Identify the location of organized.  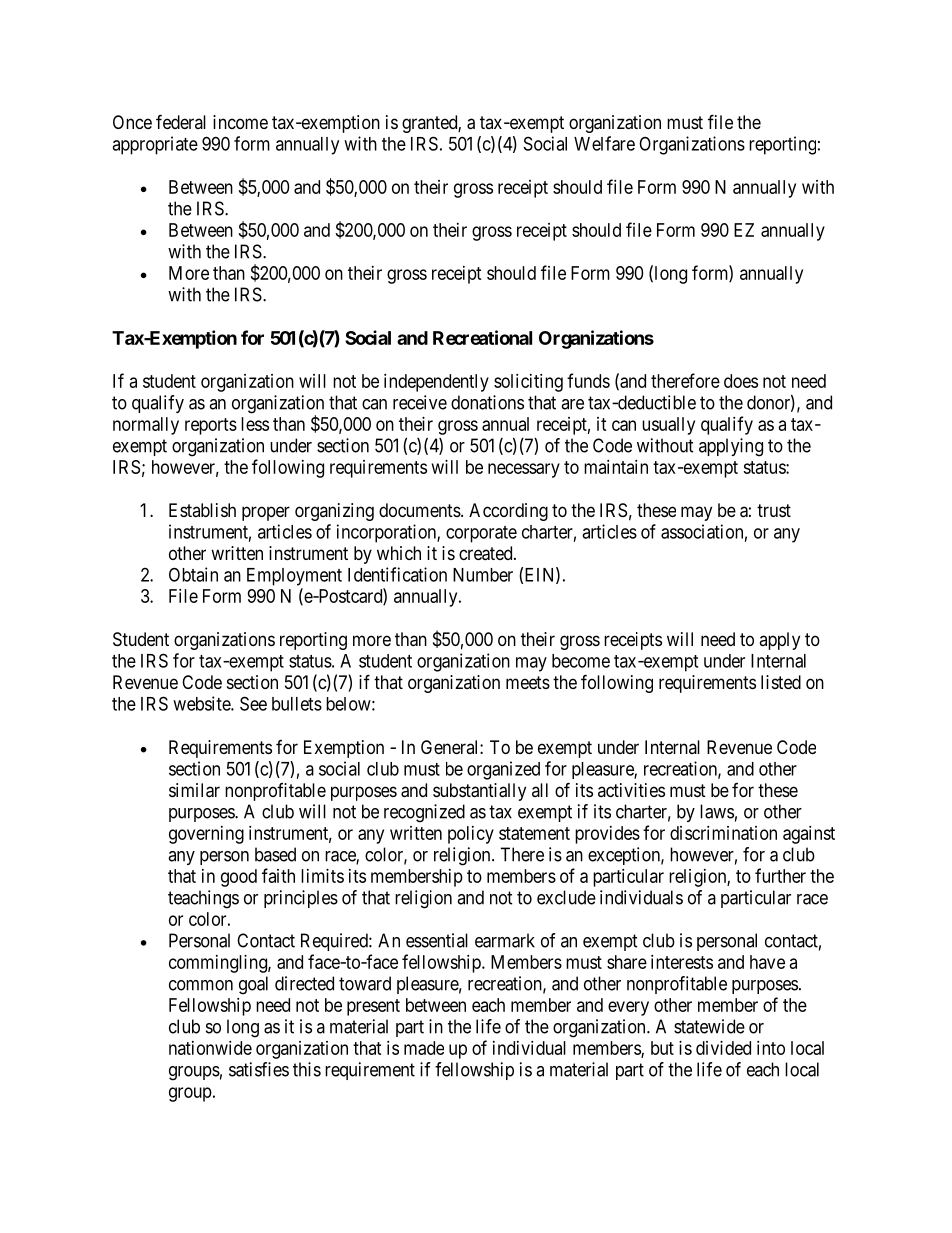
(503, 770).
